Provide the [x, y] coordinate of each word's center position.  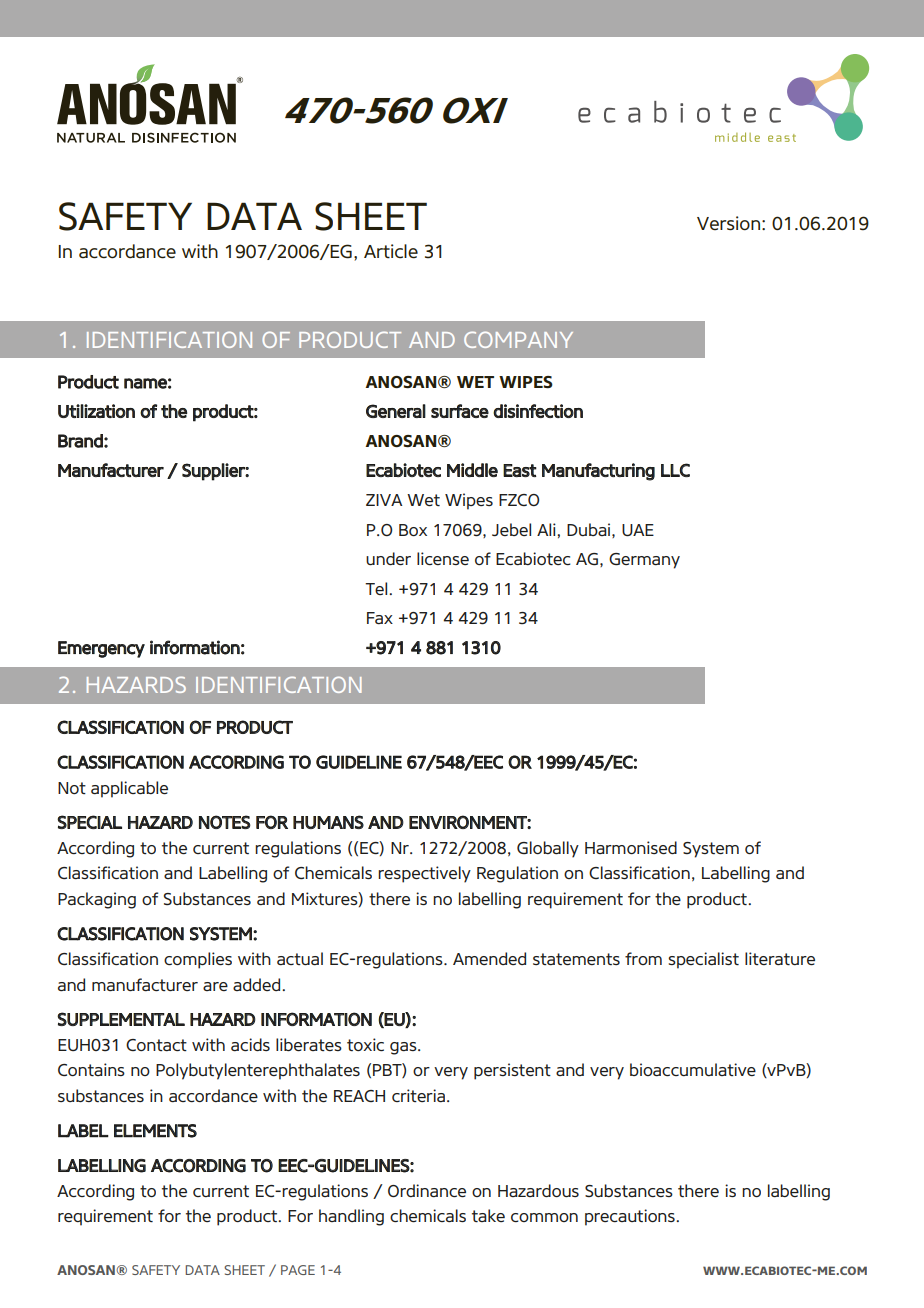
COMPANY [518, 339]
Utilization [96, 411]
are [215, 986]
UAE [638, 530]
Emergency [101, 649]
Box [413, 530]
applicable [129, 789]
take [488, 1216]
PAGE [298, 1270]
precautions [631, 1217]
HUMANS [328, 822]
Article [391, 251]
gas [404, 1048]
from [643, 958]
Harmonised [631, 847]
